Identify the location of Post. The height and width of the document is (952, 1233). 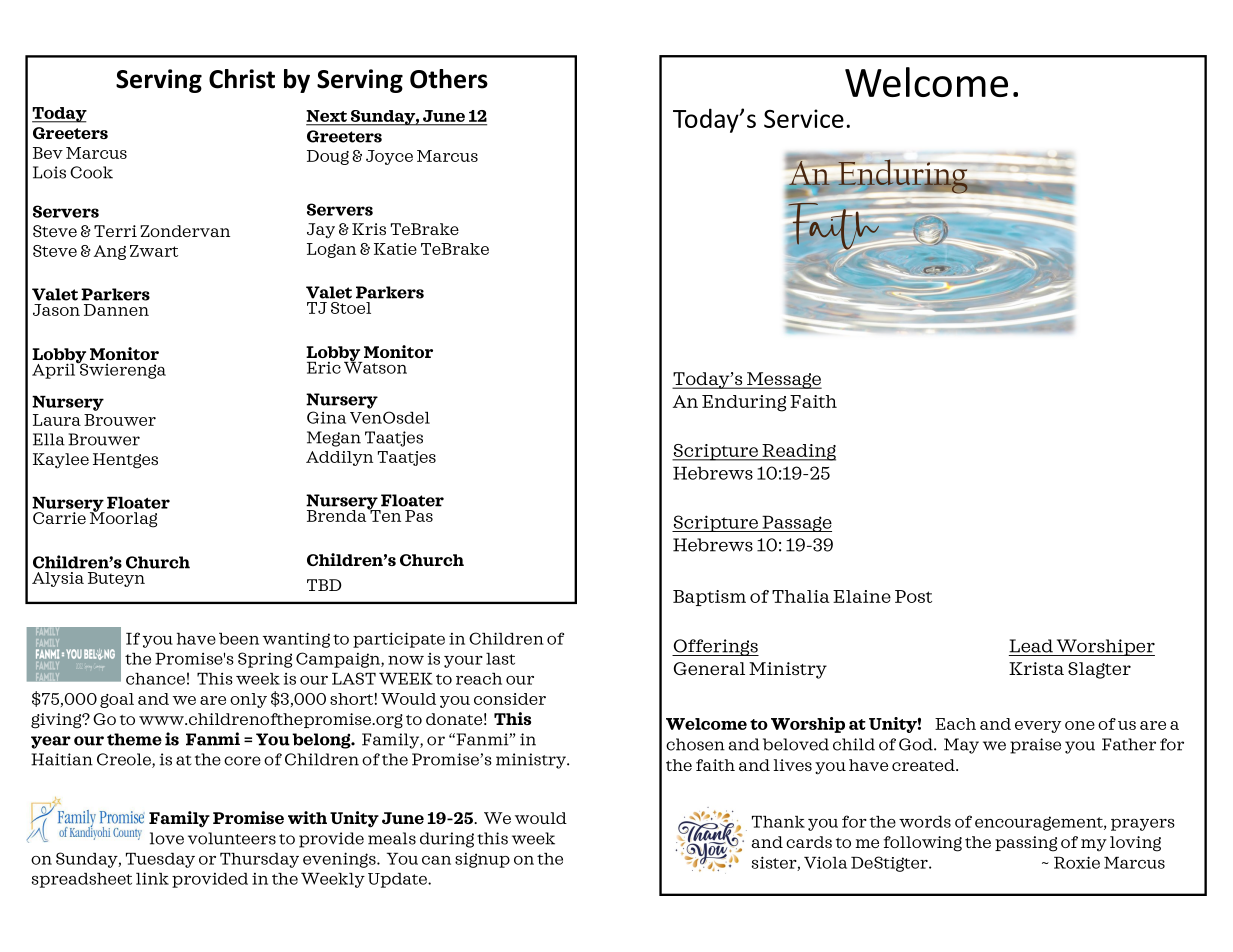
(913, 596).
